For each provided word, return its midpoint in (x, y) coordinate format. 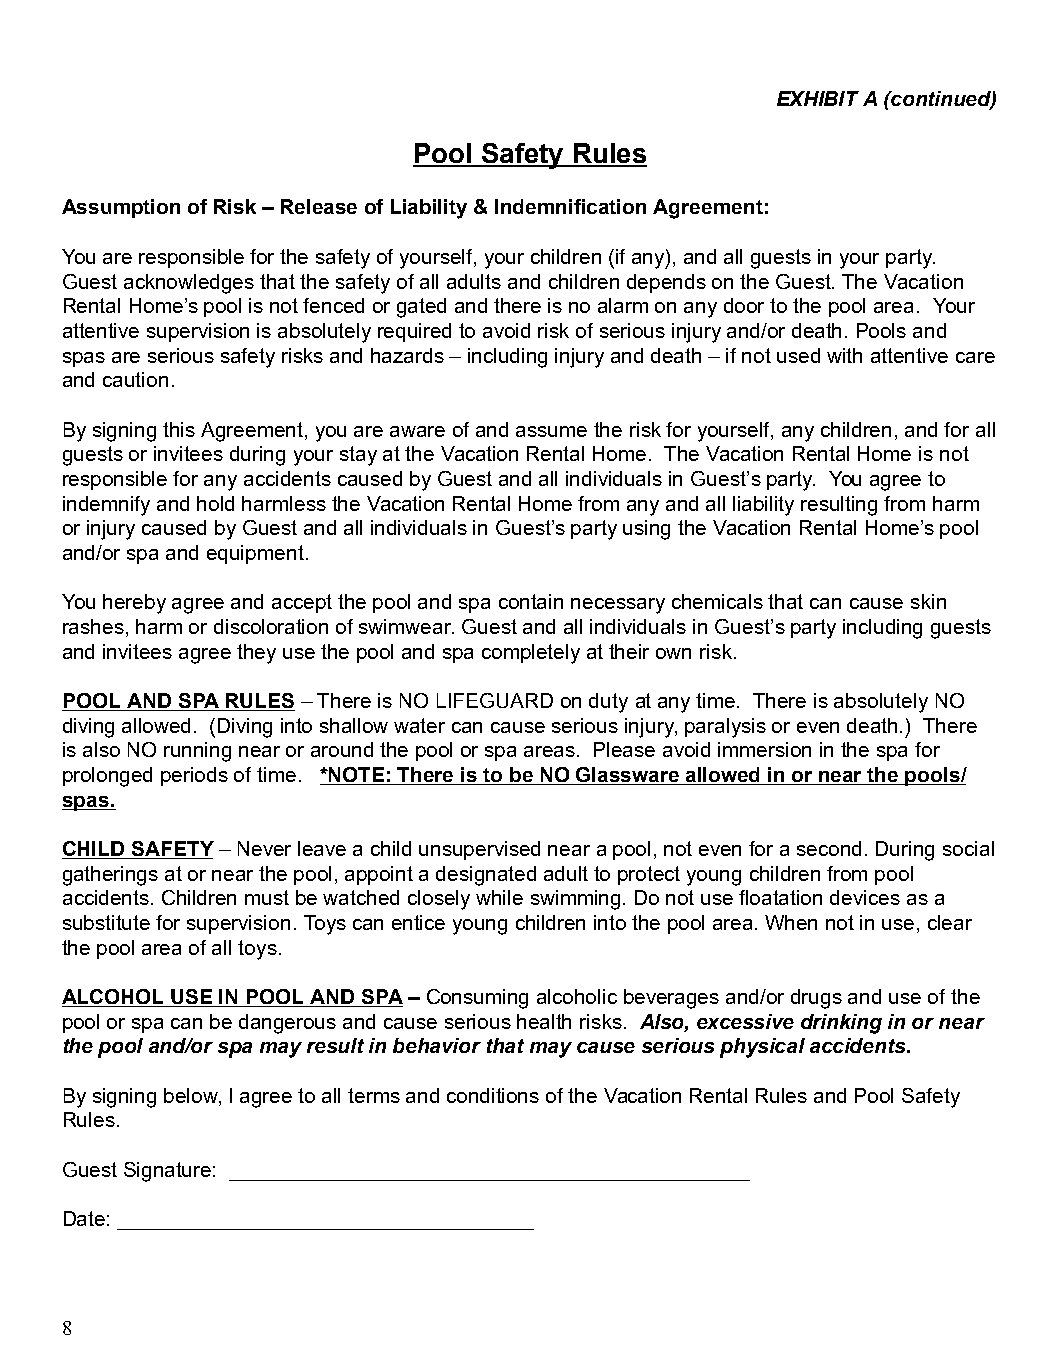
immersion (764, 749)
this (179, 429)
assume (551, 431)
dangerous (287, 1024)
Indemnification (570, 206)
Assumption (121, 208)
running (197, 752)
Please (624, 749)
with (844, 355)
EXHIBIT (818, 98)
